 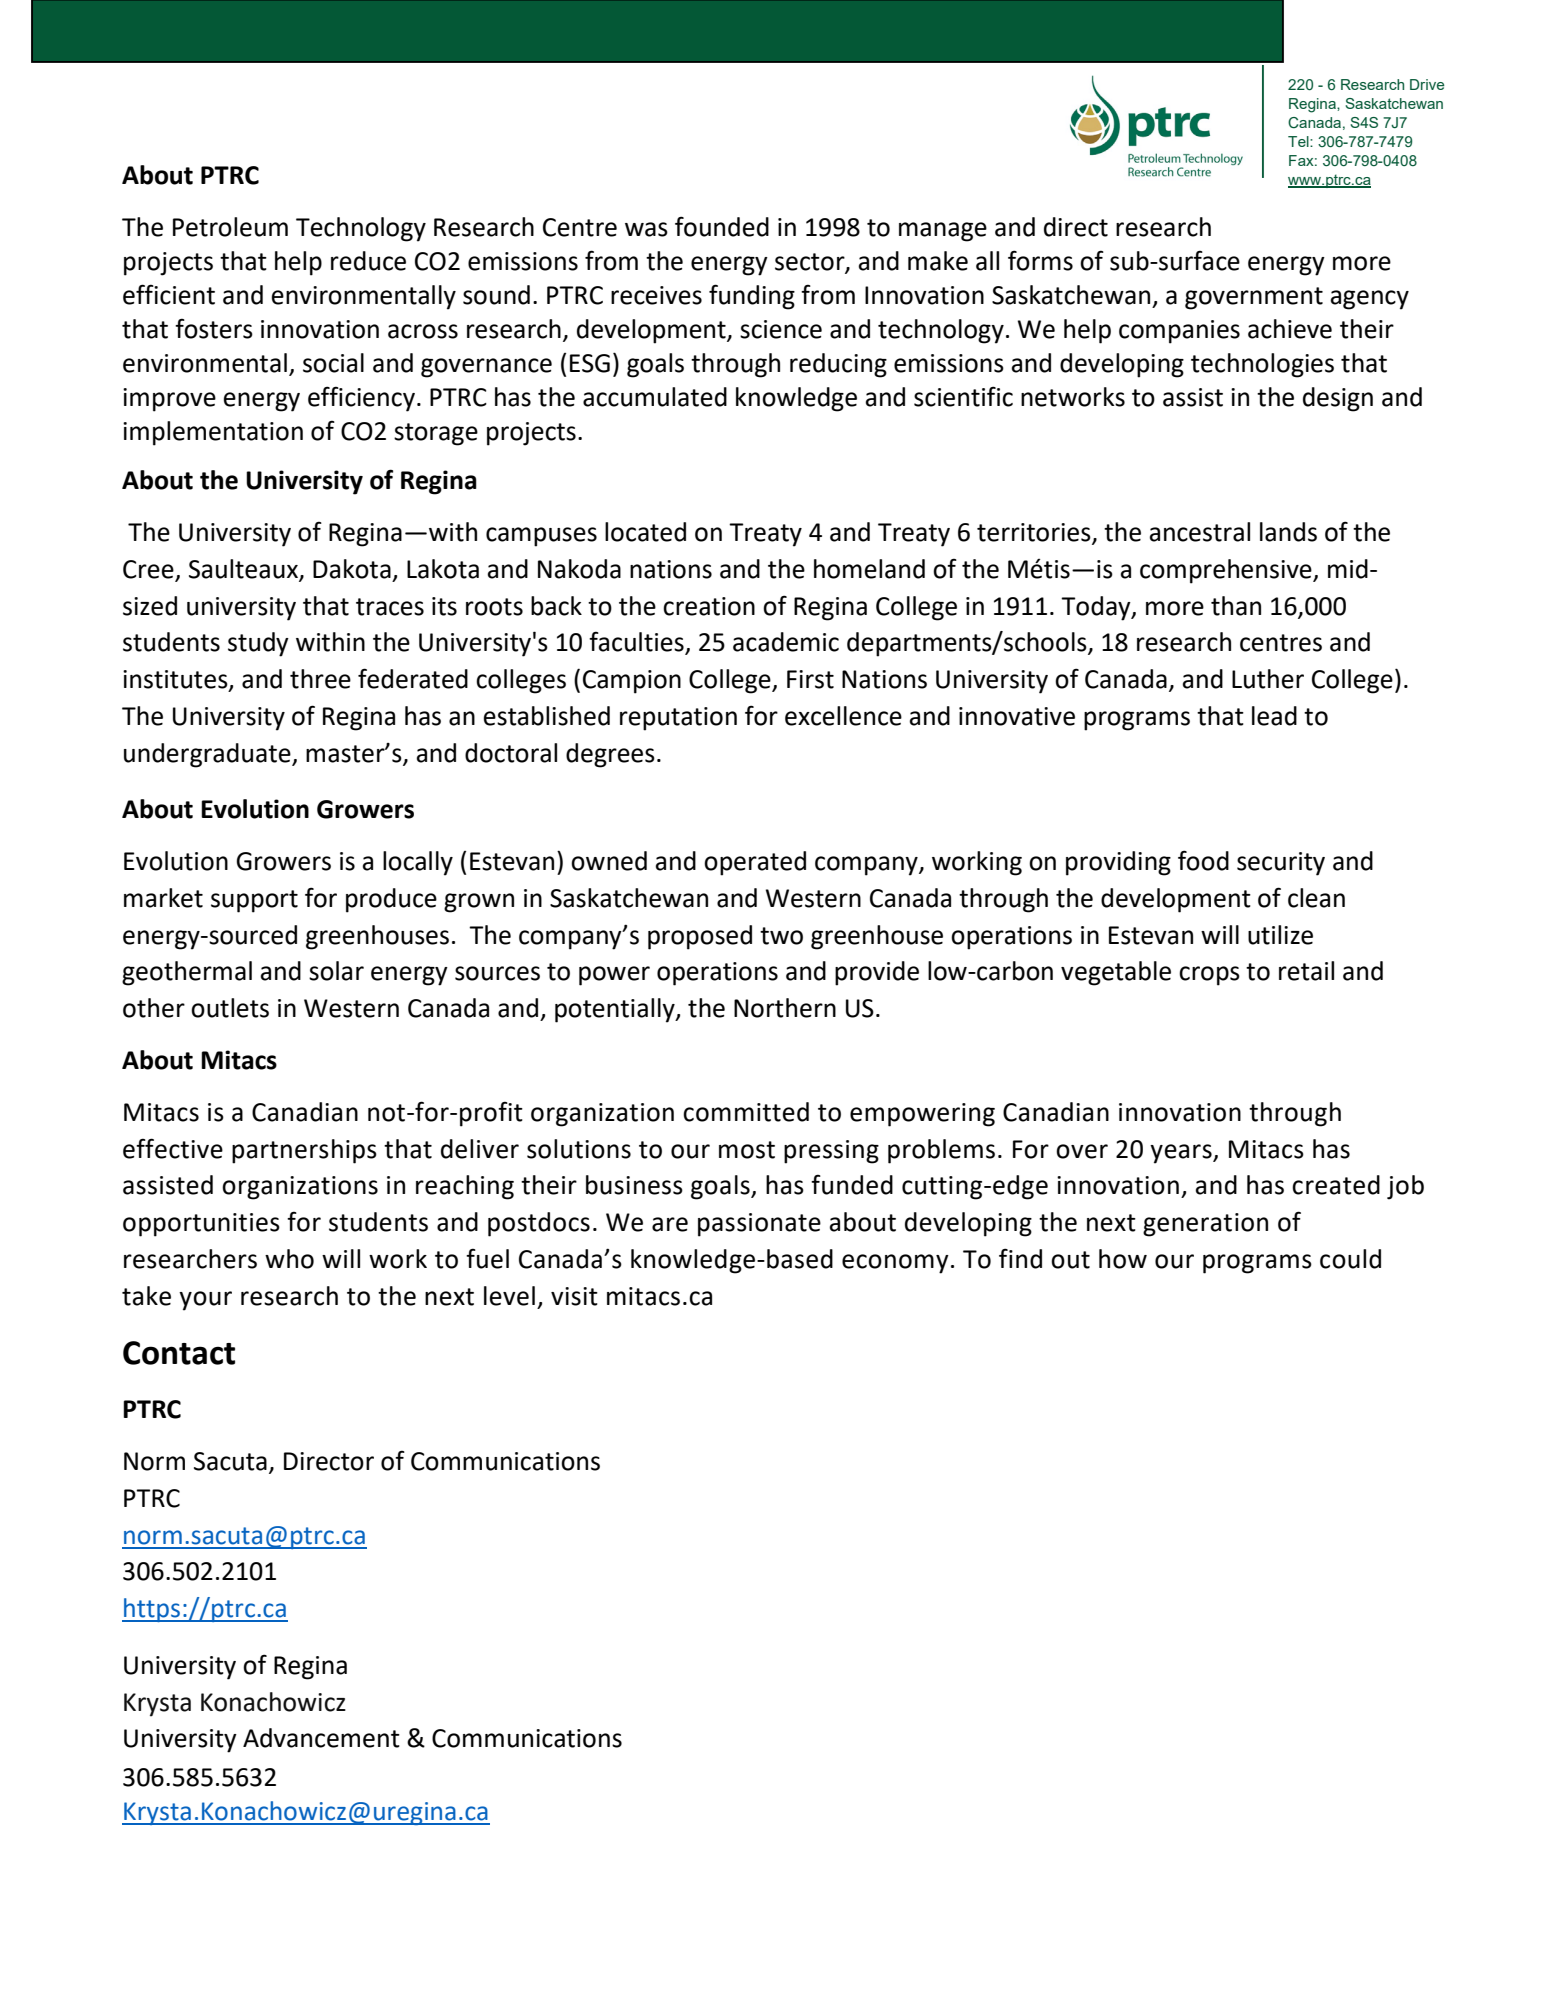 What do you see at coordinates (230, 227) in the screenshot?
I see `Petroleum` at bounding box center [230, 227].
